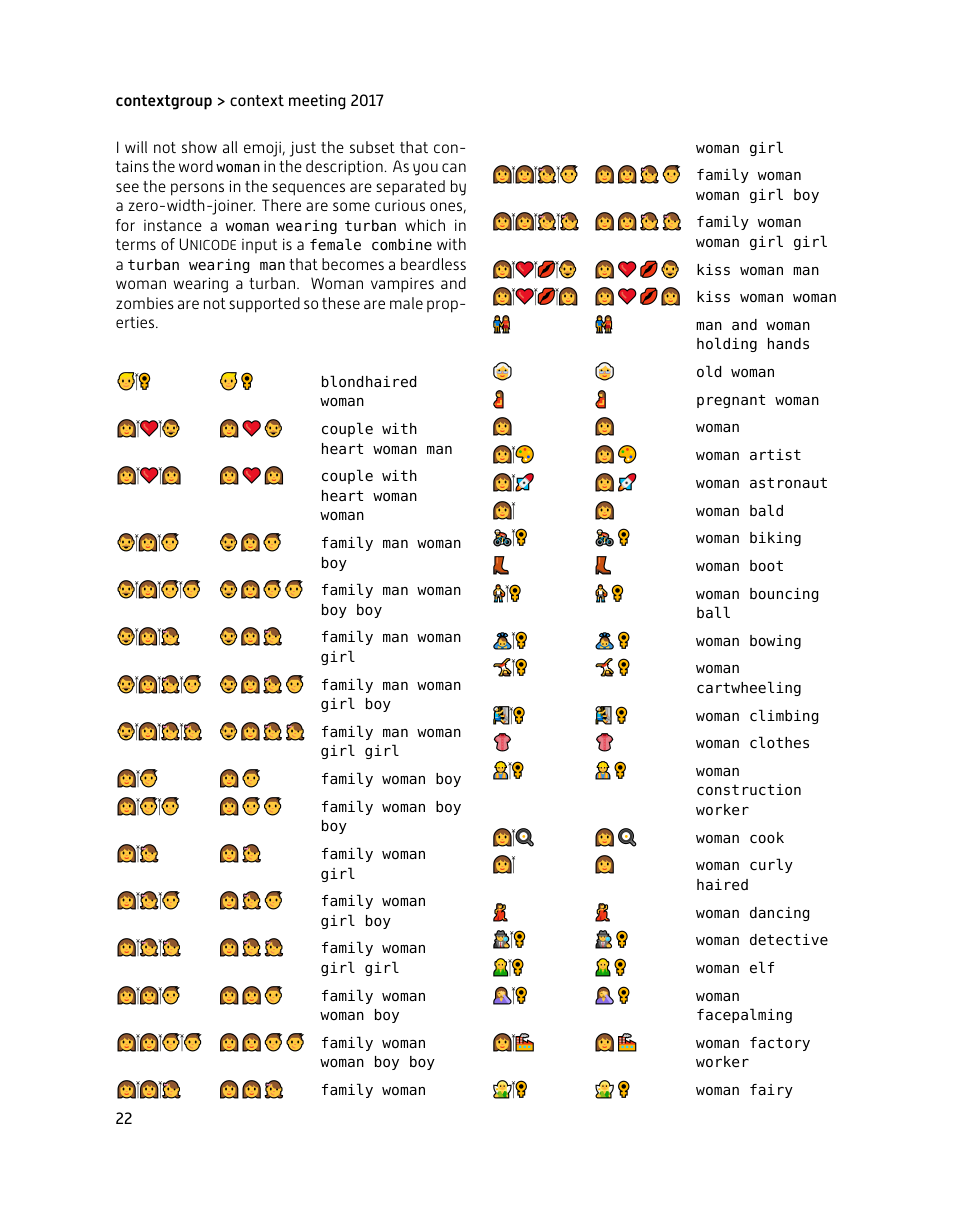  What do you see at coordinates (780, 1044) in the screenshot?
I see `factory` at bounding box center [780, 1044].
